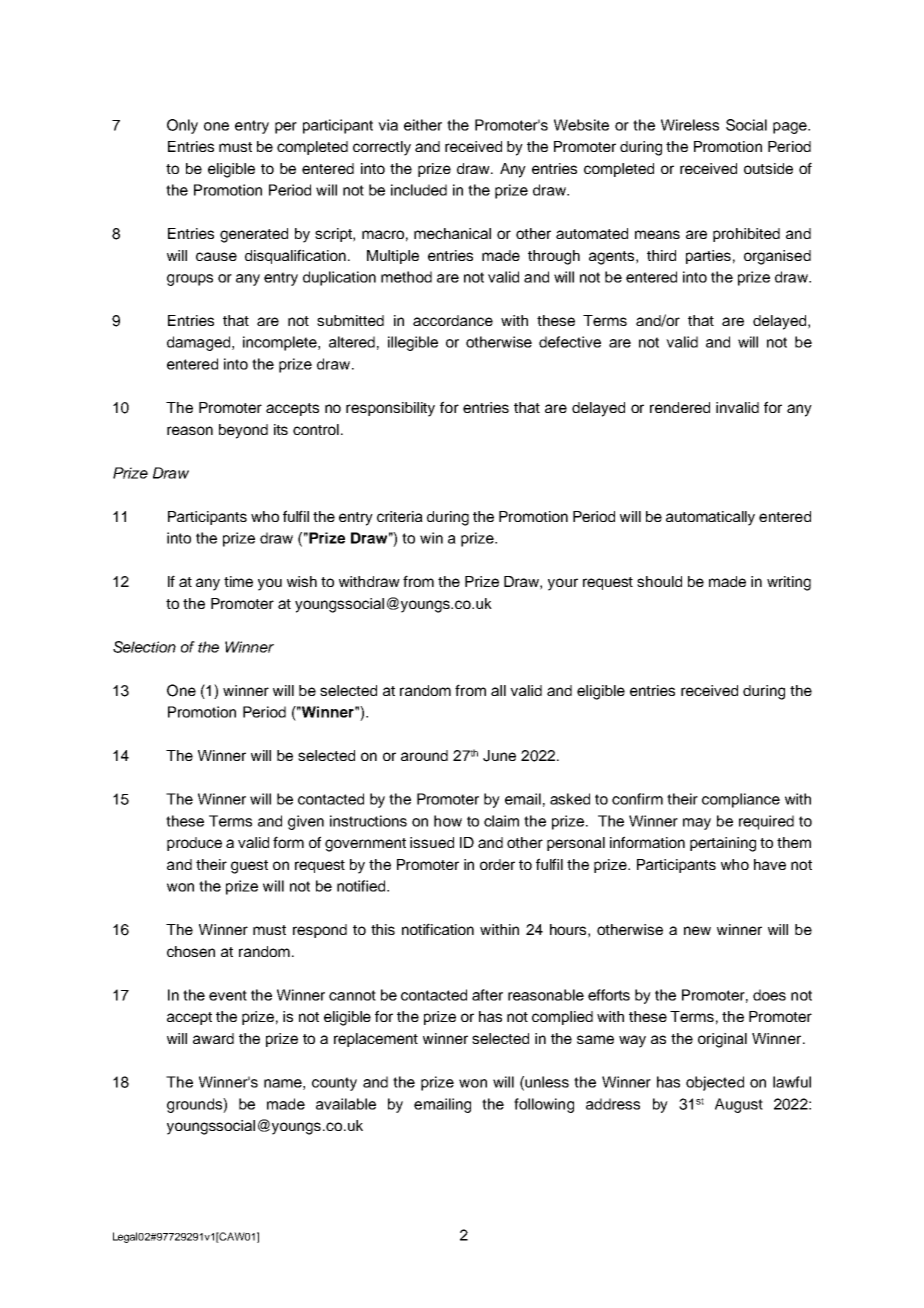 This screenshot has height=1308, width=924. I want to click on new, so click(697, 930).
